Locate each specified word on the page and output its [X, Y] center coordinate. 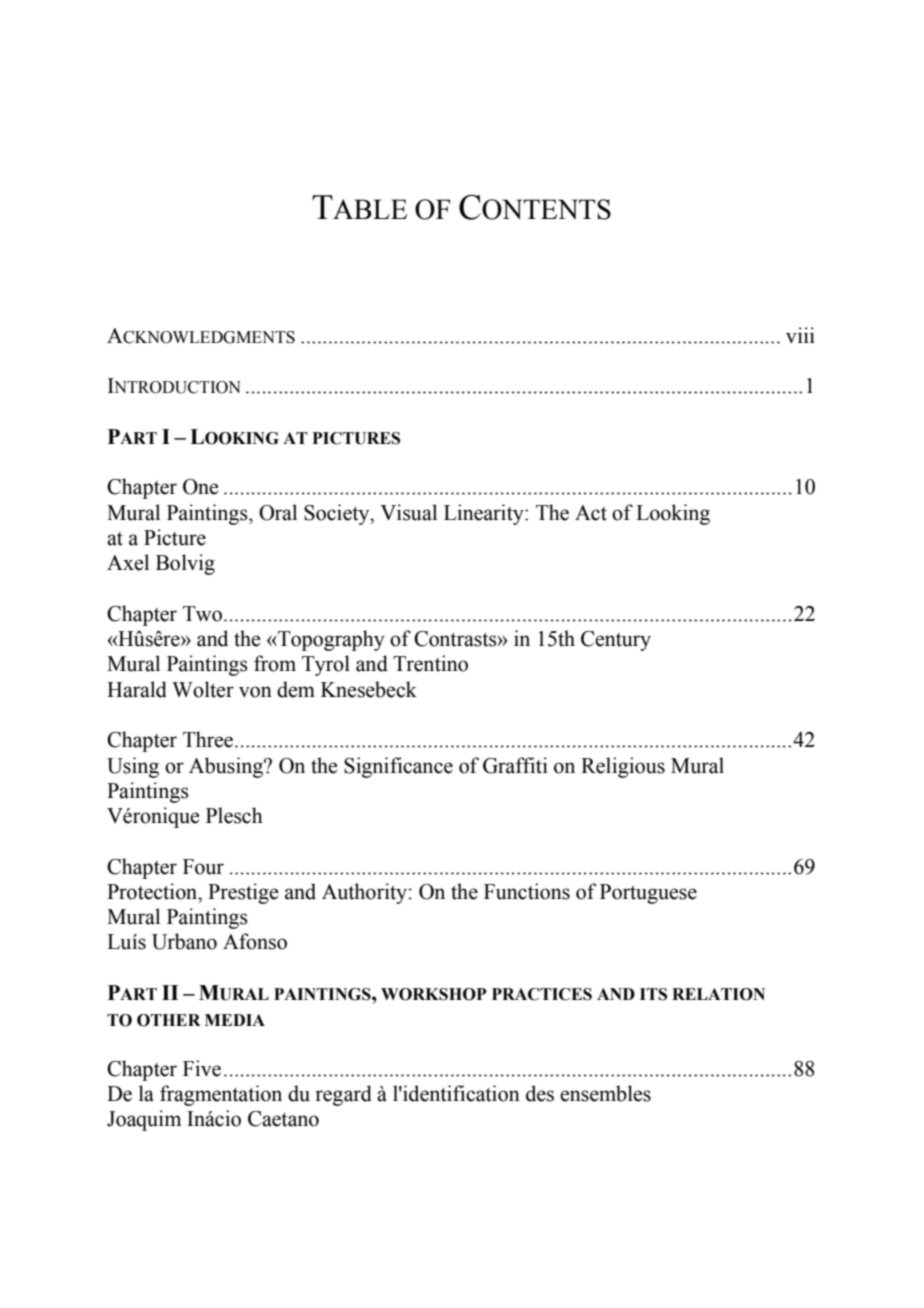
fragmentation [221, 1095]
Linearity [485, 514]
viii [800, 335]
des [540, 1093]
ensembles [605, 1093]
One [200, 487]
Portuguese [648, 894]
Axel [128, 562]
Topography [330, 640]
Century [616, 641]
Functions [527, 891]
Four [203, 867]
